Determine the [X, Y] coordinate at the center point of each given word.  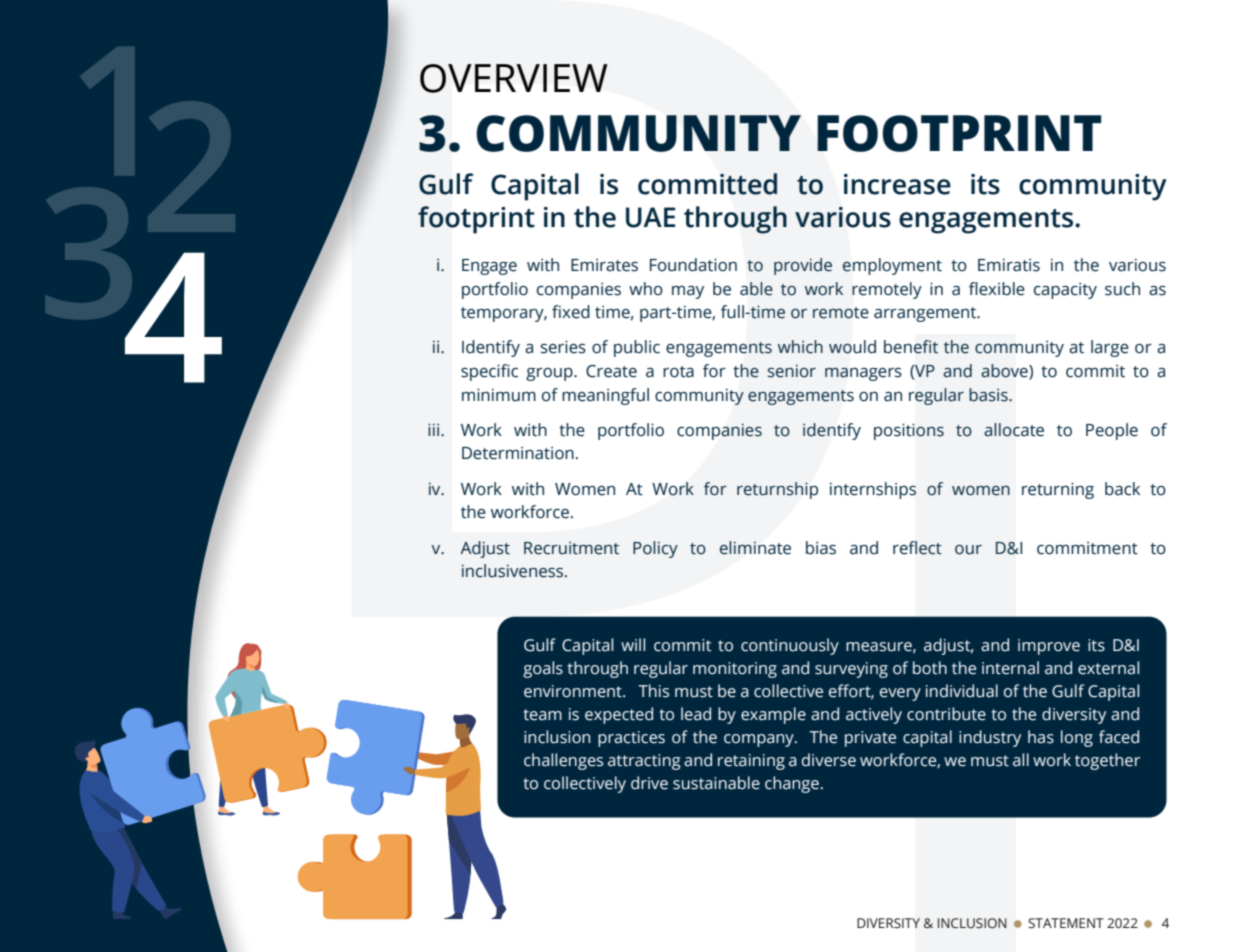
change [792, 784]
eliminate [755, 548]
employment [892, 266]
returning [1058, 490]
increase [897, 184]
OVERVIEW [514, 78]
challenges [563, 761]
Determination [518, 453]
